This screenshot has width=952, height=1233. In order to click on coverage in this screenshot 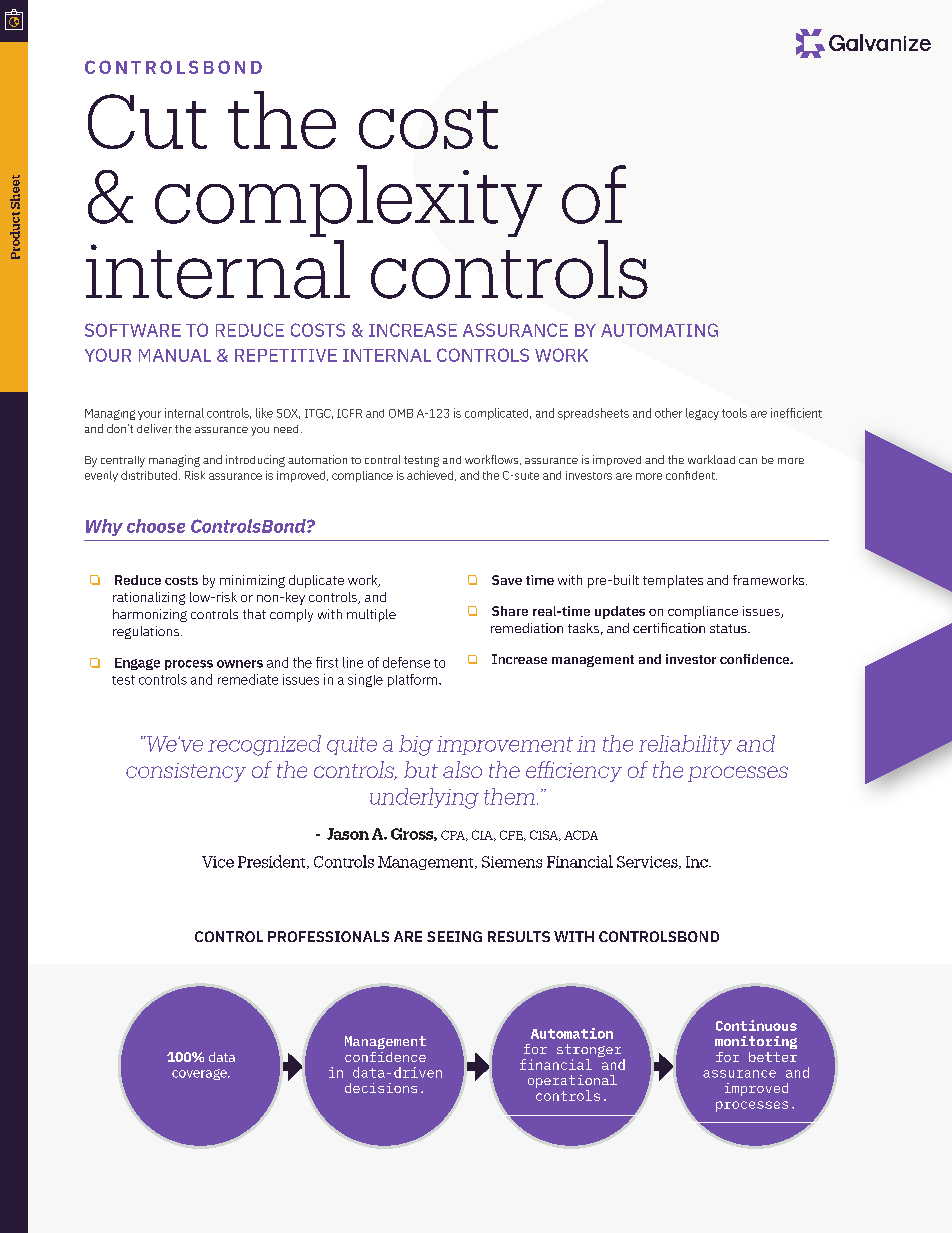, I will do `click(200, 1074)`.
